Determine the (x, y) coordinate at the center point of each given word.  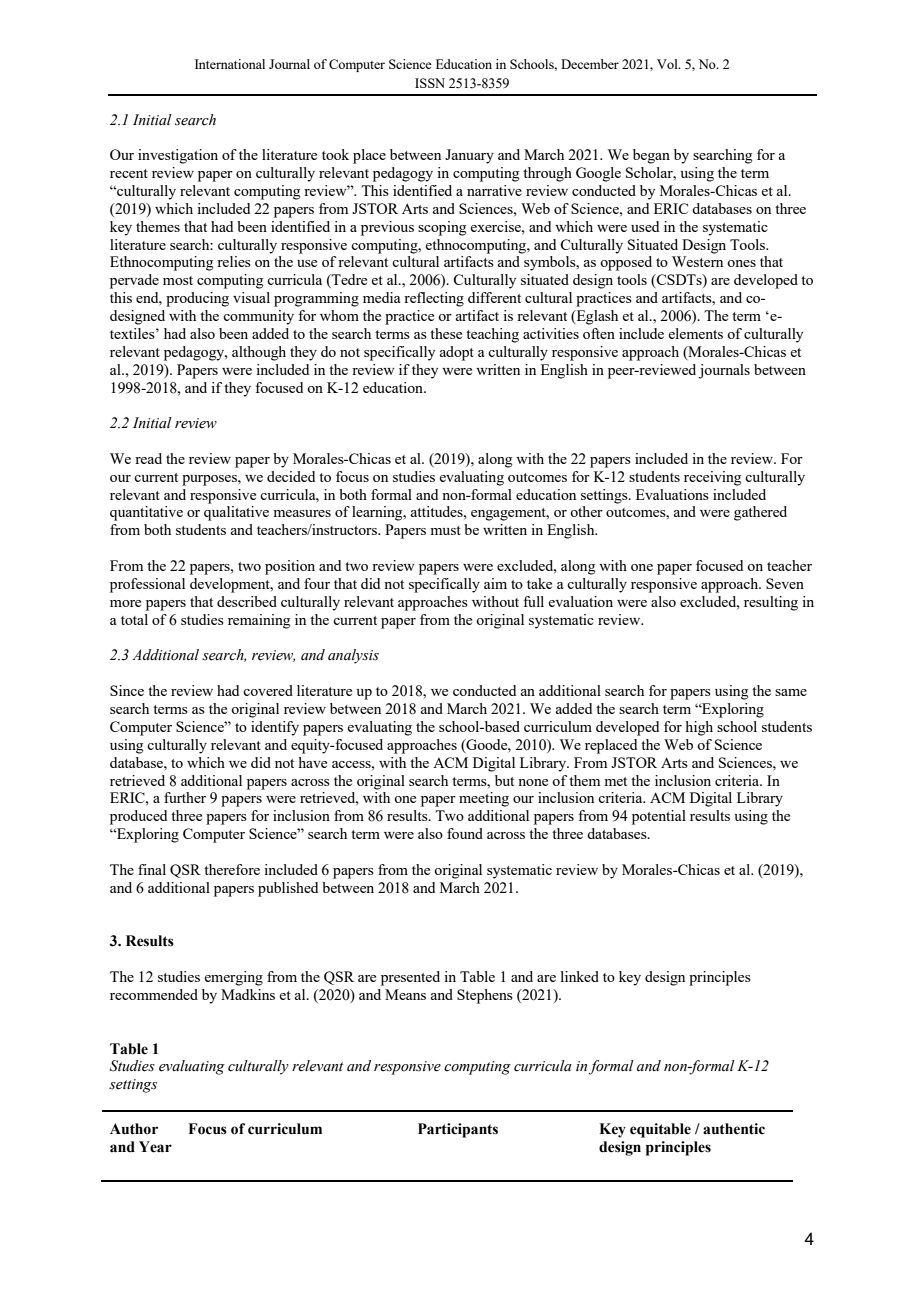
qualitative (236, 513)
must (445, 530)
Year (155, 1147)
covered (268, 690)
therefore (232, 869)
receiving (713, 478)
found (465, 833)
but (504, 780)
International (230, 64)
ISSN (430, 83)
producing (197, 299)
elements (695, 333)
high (699, 728)
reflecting (434, 299)
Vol (668, 64)
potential (659, 817)
